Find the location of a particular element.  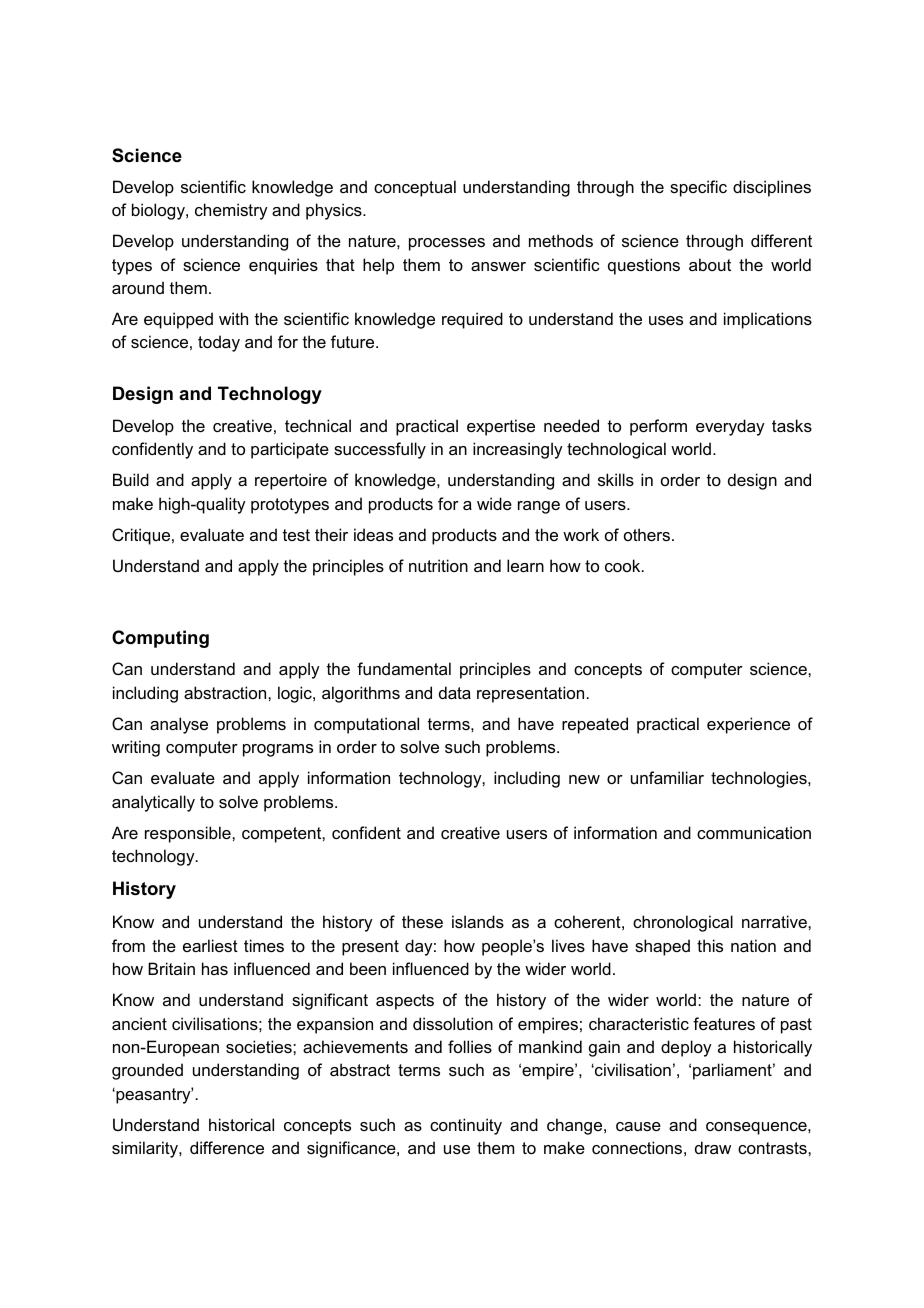

chemistry is located at coordinates (231, 211).
